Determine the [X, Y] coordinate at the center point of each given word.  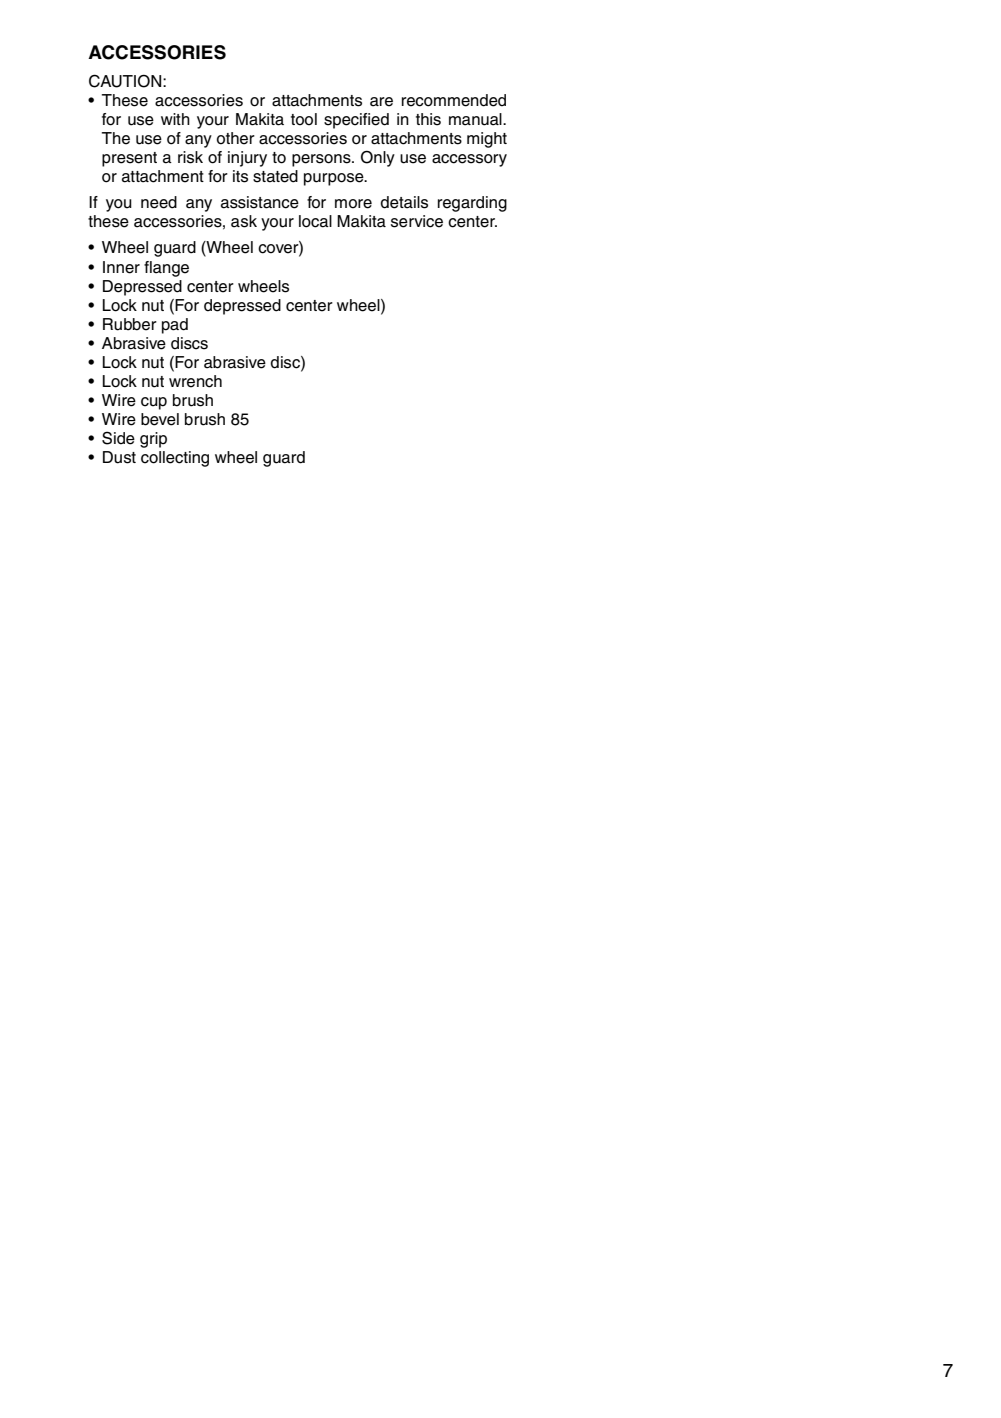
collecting [175, 459]
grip [153, 440]
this [428, 119]
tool [304, 119]
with [175, 119]
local [315, 221]
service [417, 221]
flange [166, 269]
